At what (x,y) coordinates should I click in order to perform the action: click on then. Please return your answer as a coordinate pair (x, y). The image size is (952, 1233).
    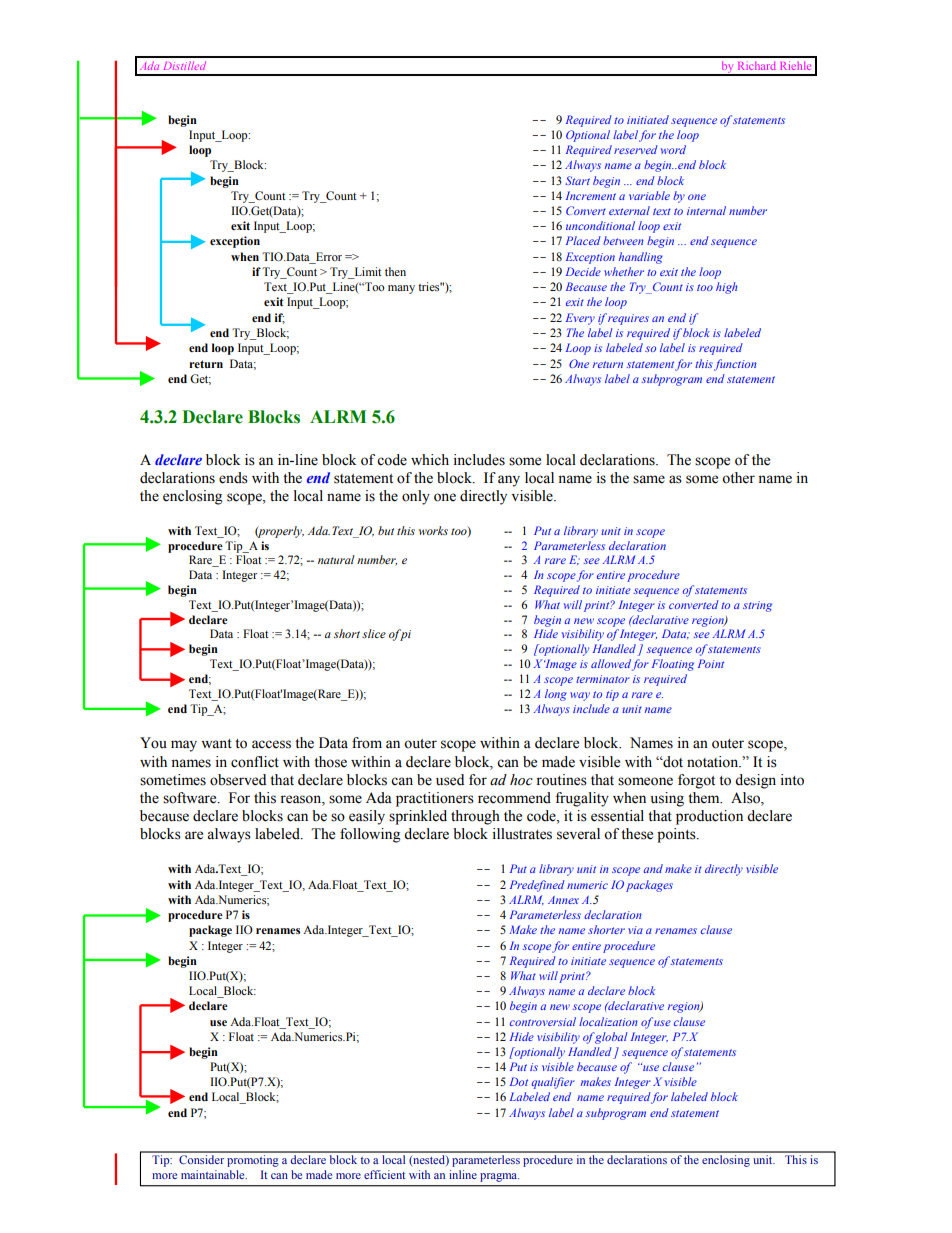
    Looking at the image, I should click on (395, 271).
